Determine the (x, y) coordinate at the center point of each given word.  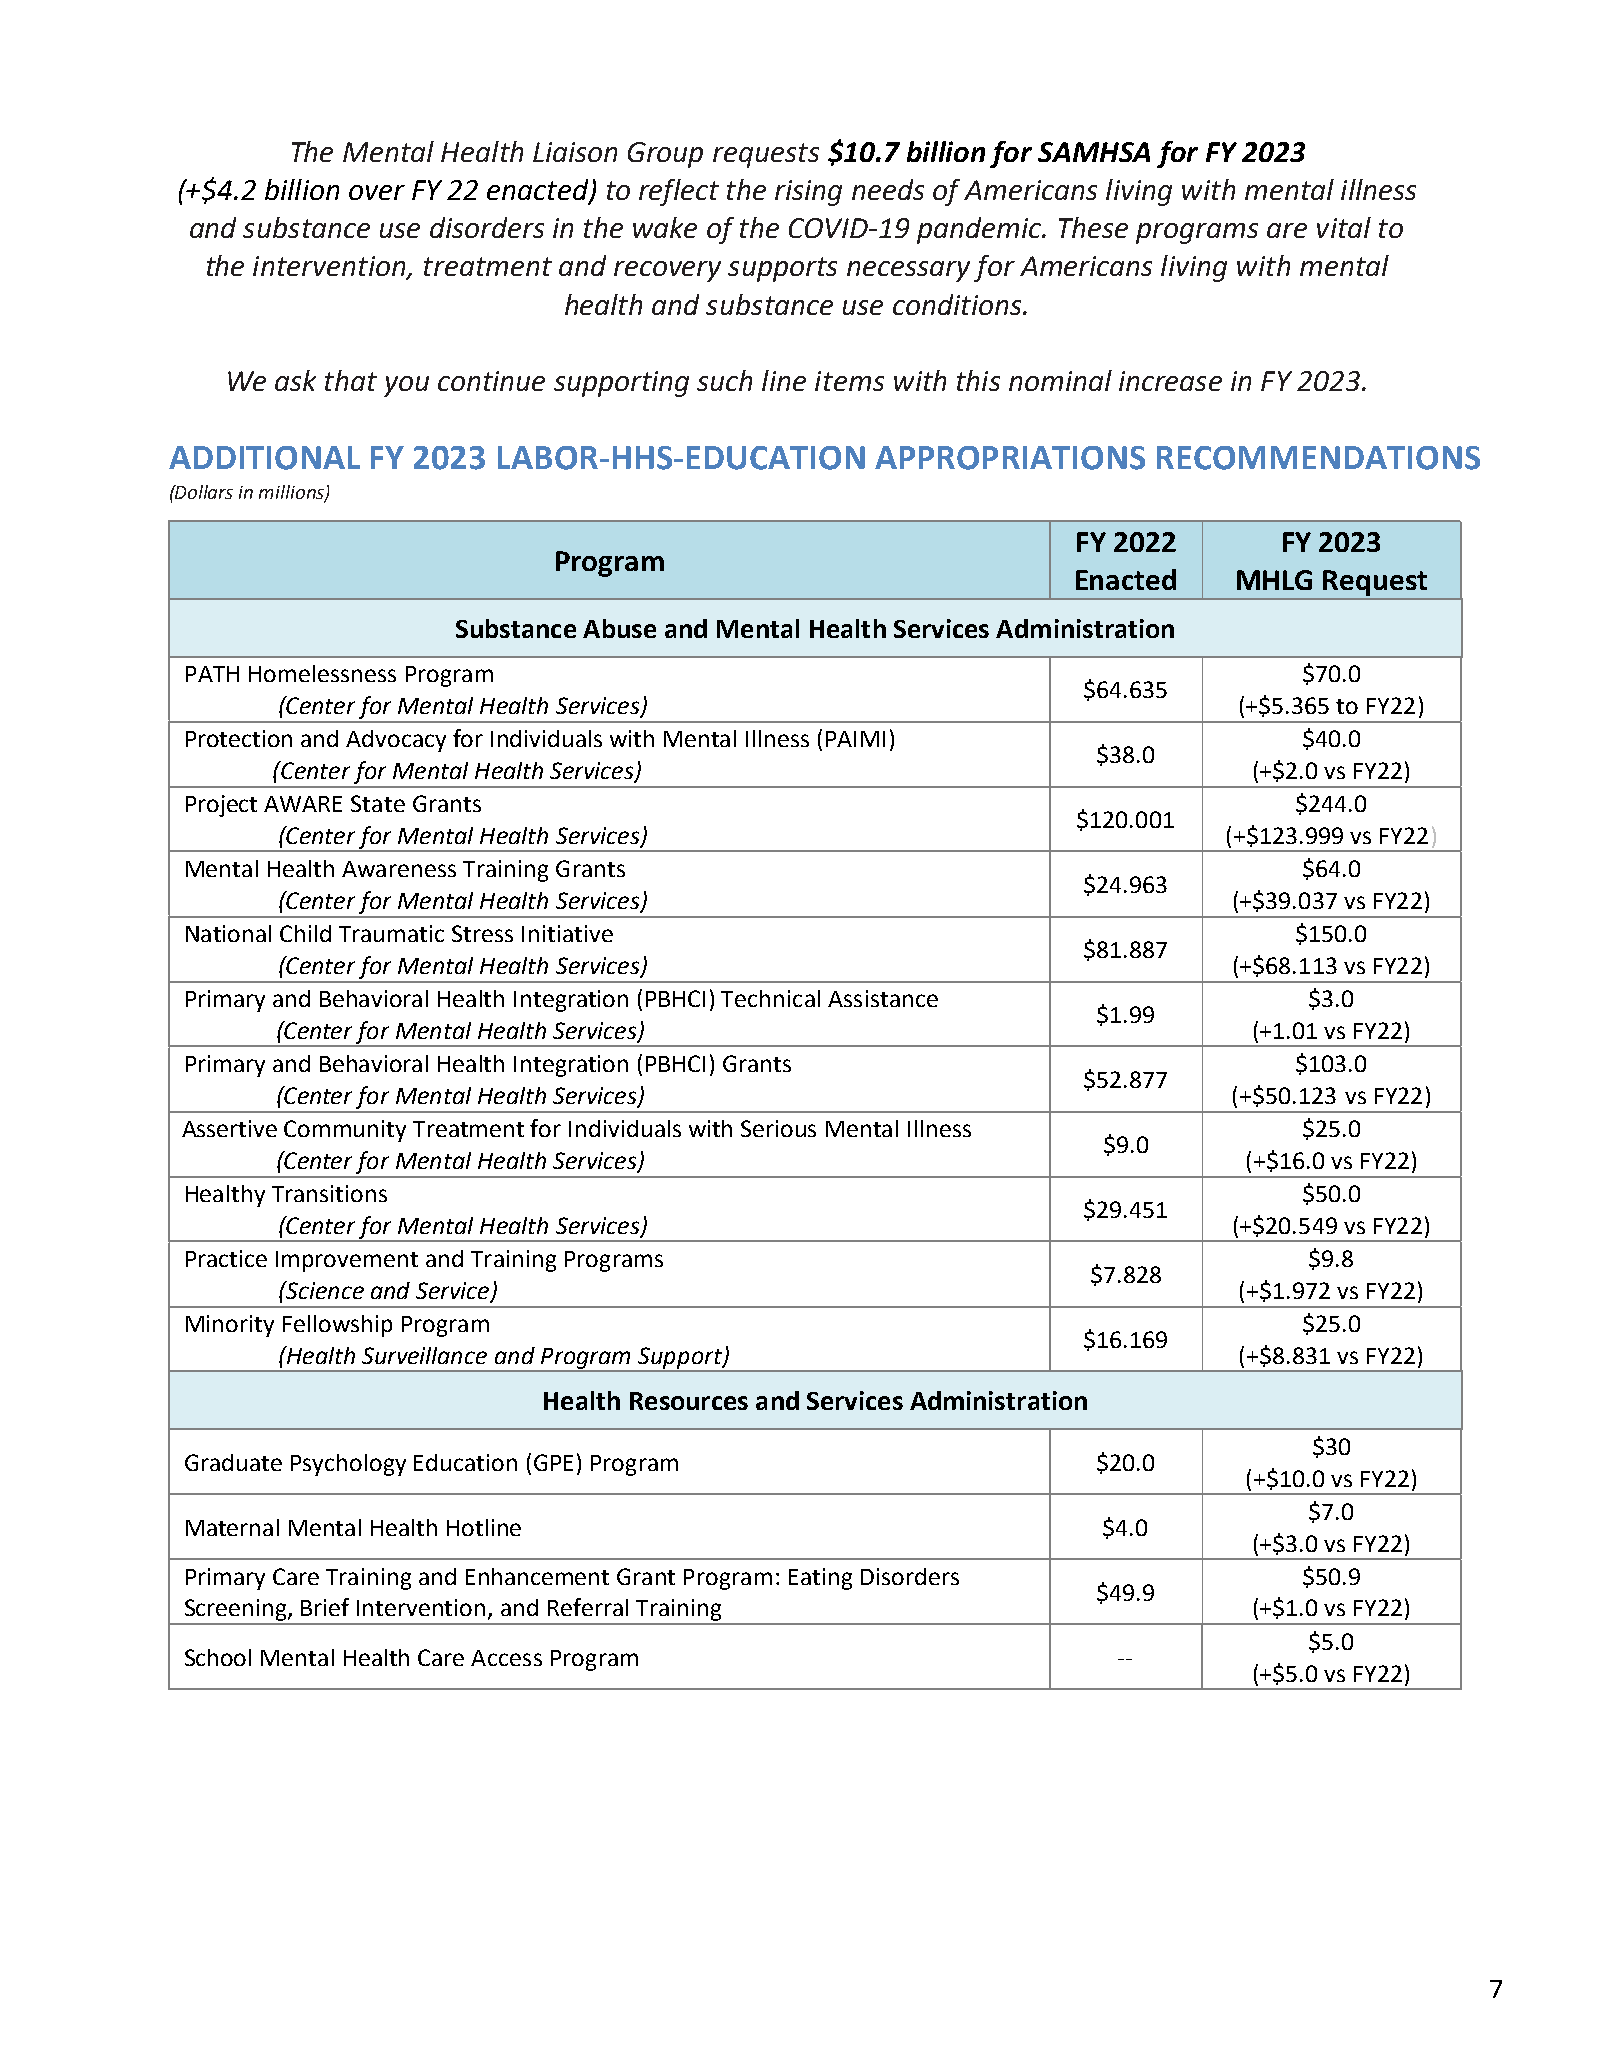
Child (305, 933)
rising (808, 193)
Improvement (347, 1261)
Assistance (883, 998)
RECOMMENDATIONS (1318, 458)
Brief (325, 1607)
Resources (689, 1401)
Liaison (575, 152)
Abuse (619, 628)
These (1093, 227)
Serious (778, 1128)
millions (292, 493)
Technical (770, 998)
